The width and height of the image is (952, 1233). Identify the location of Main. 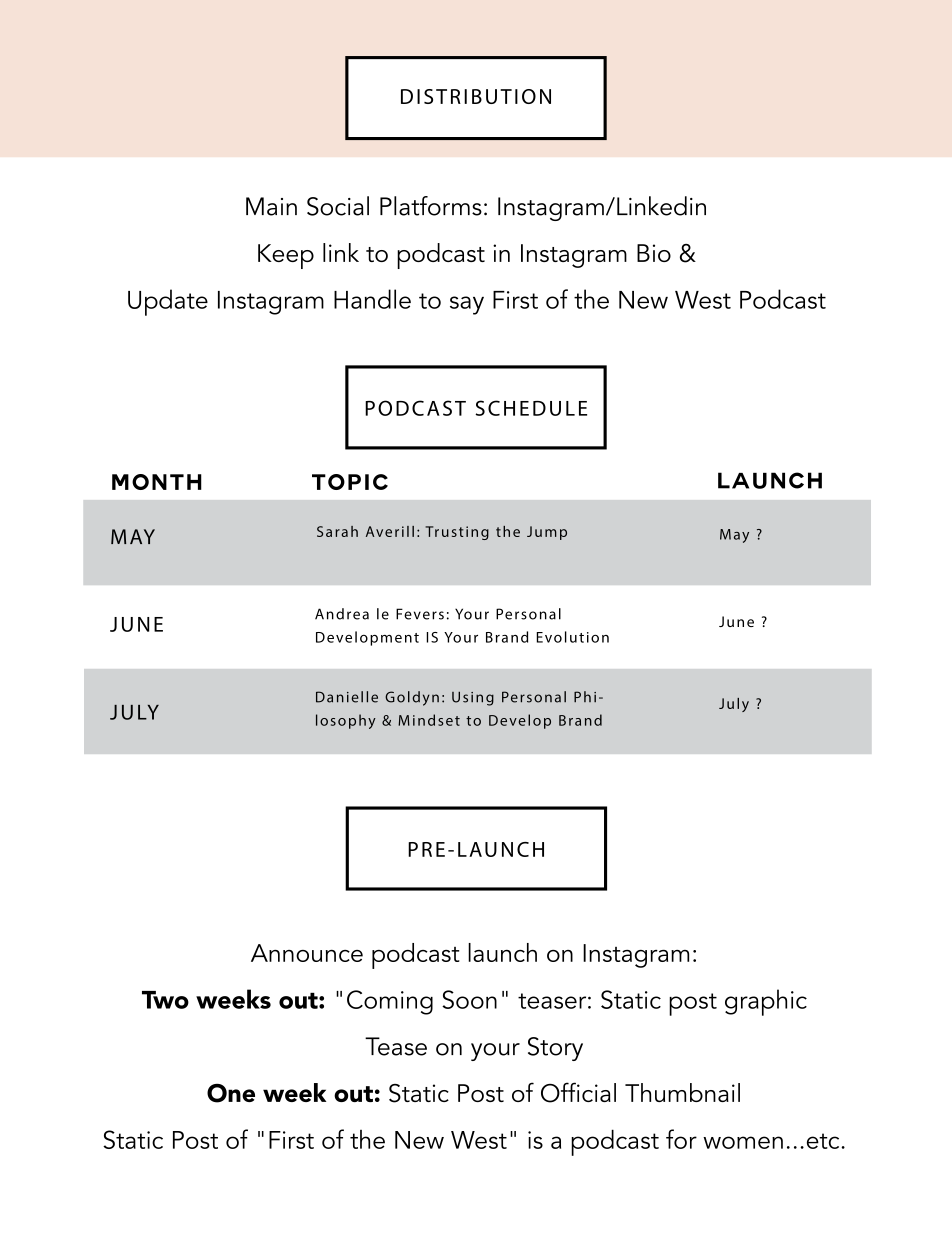
(271, 206).
